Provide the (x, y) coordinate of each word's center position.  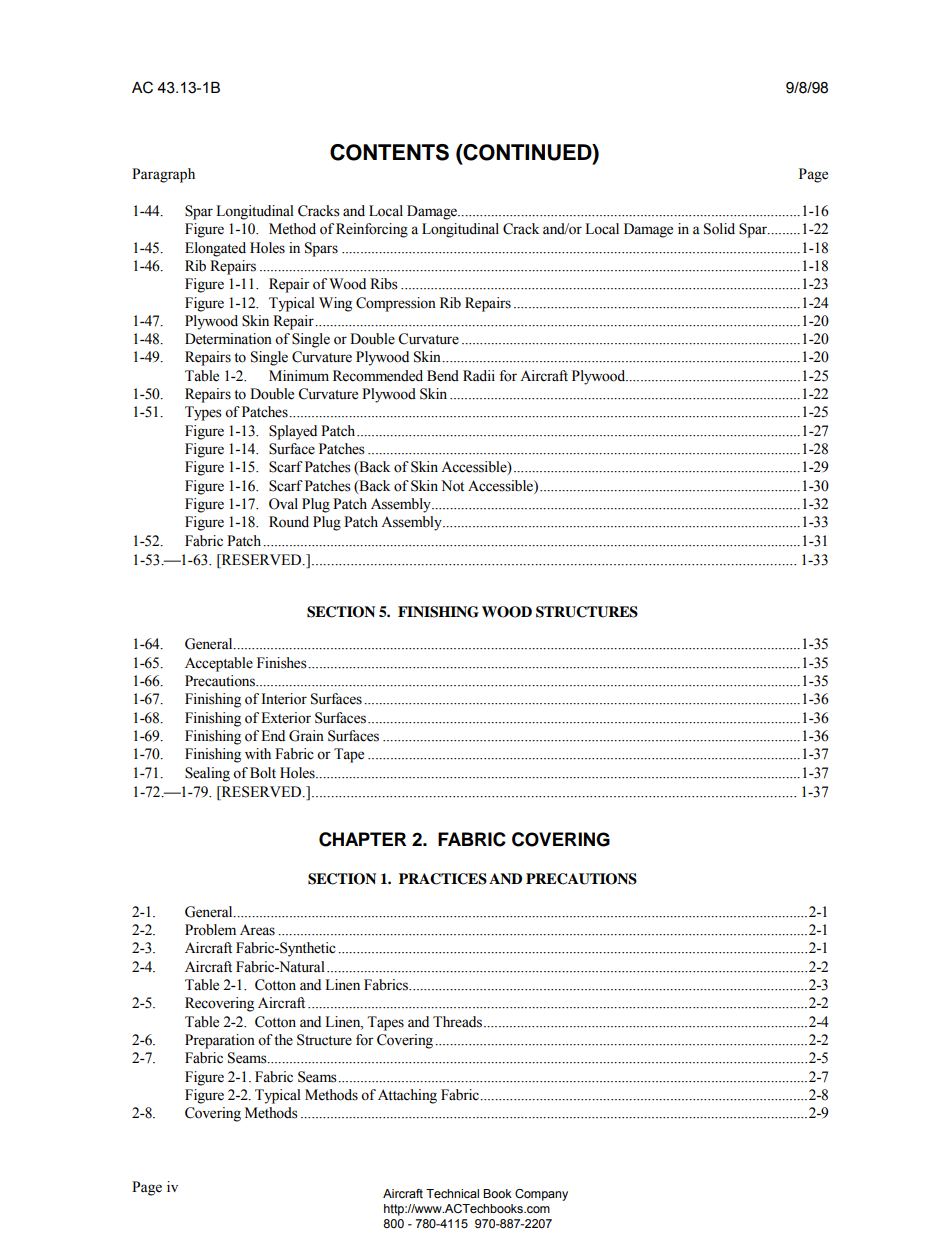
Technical (452, 1193)
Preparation (220, 1041)
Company (541, 1195)
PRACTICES (443, 879)
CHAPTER (362, 839)
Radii (479, 376)
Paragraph (163, 175)
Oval (283, 504)
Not (452, 486)
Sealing (207, 774)
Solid (719, 229)
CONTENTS (389, 152)
